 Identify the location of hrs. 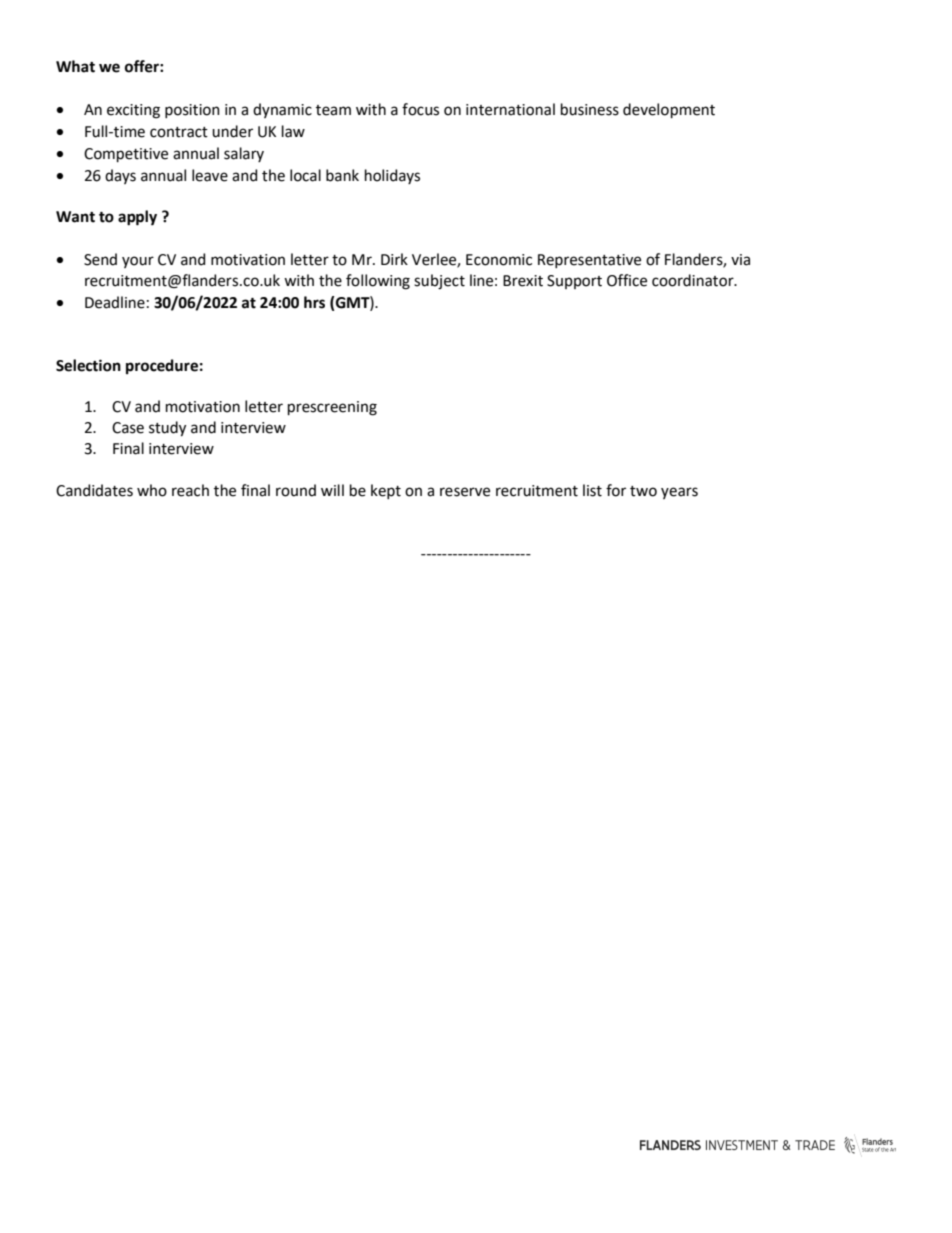
(314, 302).
